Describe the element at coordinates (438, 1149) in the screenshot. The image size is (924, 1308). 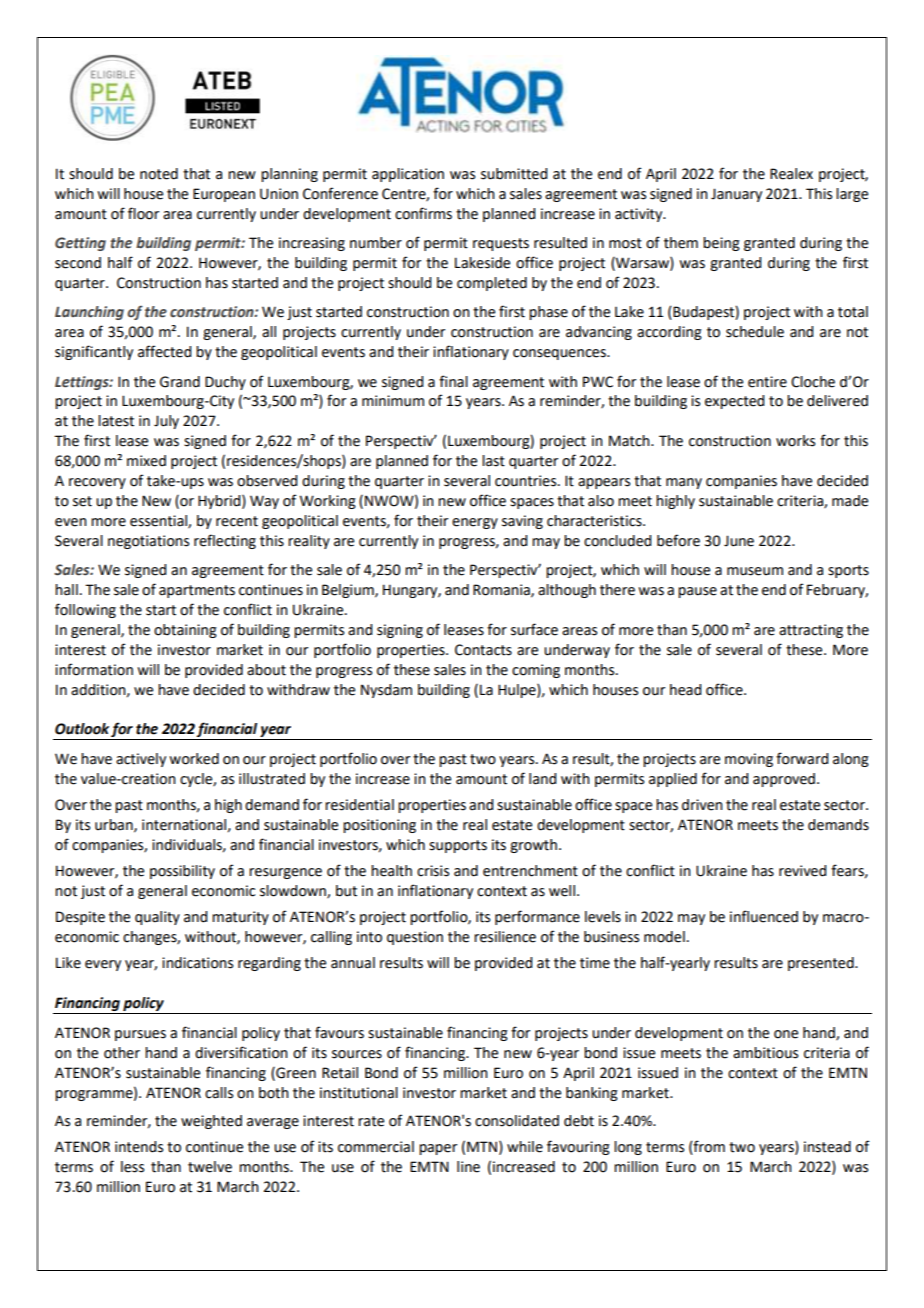
I see `paper` at that location.
